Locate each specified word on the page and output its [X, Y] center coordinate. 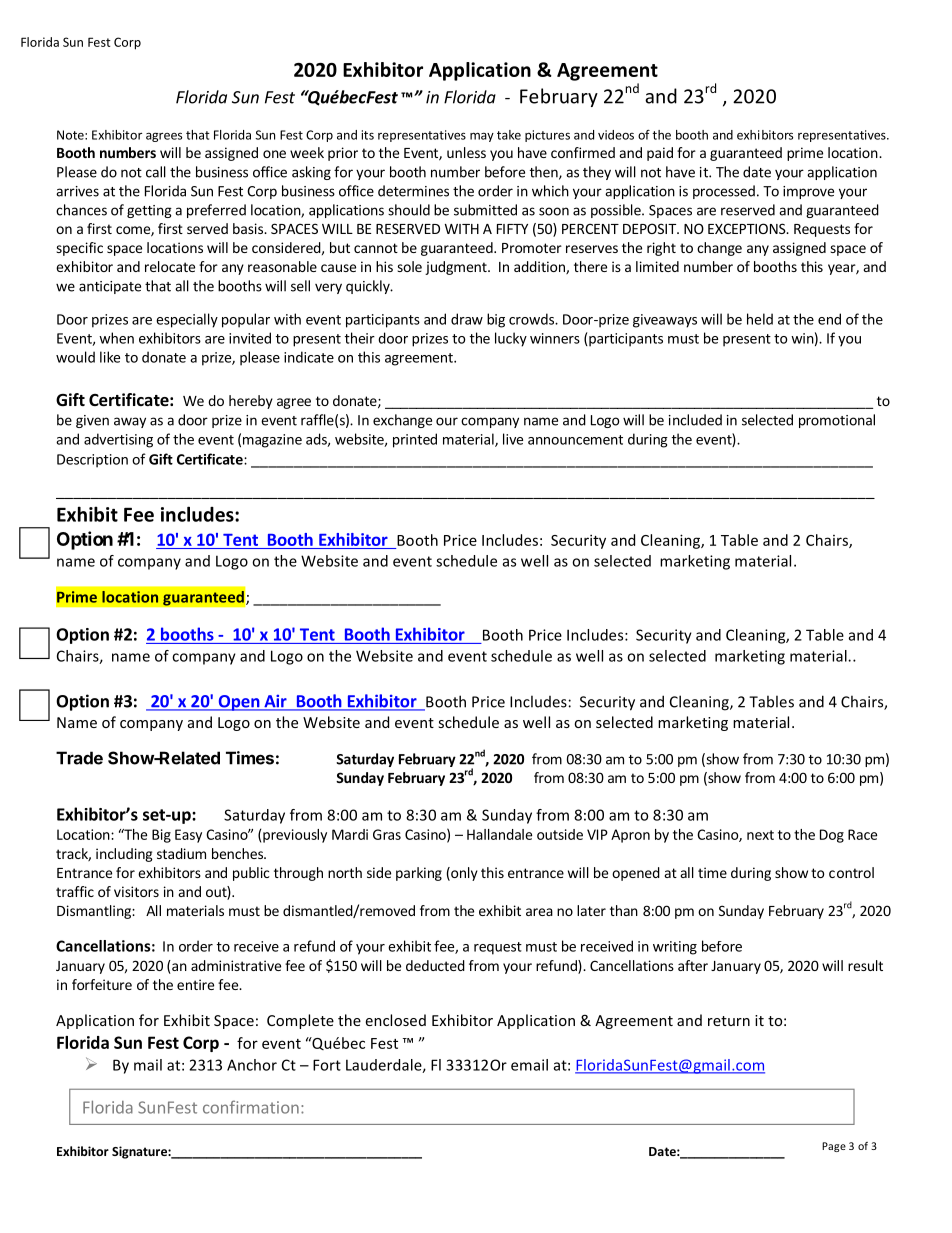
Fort [327, 1065]
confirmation [251, 1107]
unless [466, 152]
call [156, 172]
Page [834, 1147]
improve [808, 192]
